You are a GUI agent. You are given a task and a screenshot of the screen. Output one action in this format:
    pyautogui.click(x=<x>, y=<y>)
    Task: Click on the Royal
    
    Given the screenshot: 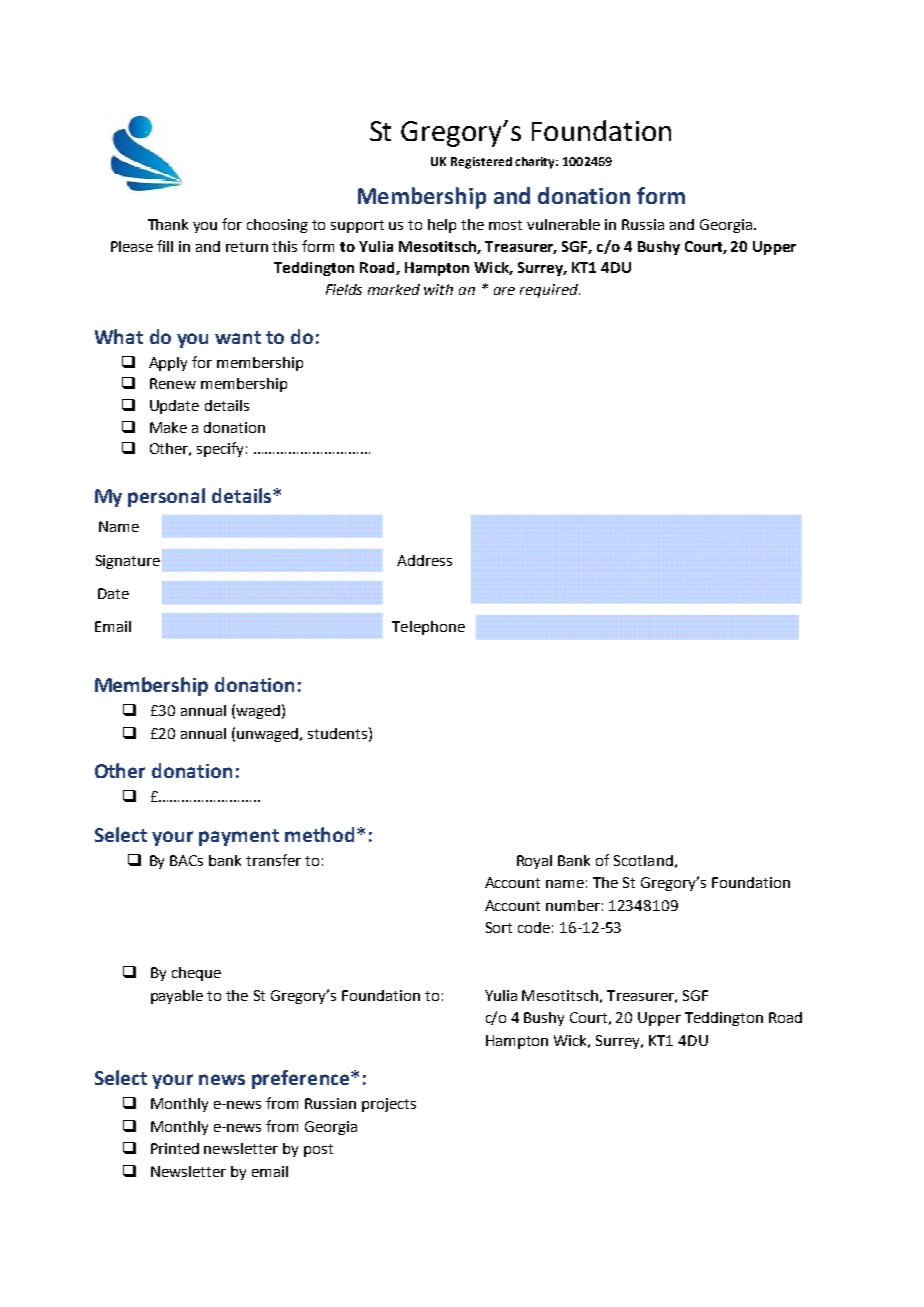 What is the action you would take?
    pyautogui.click(x=534, y=862)
